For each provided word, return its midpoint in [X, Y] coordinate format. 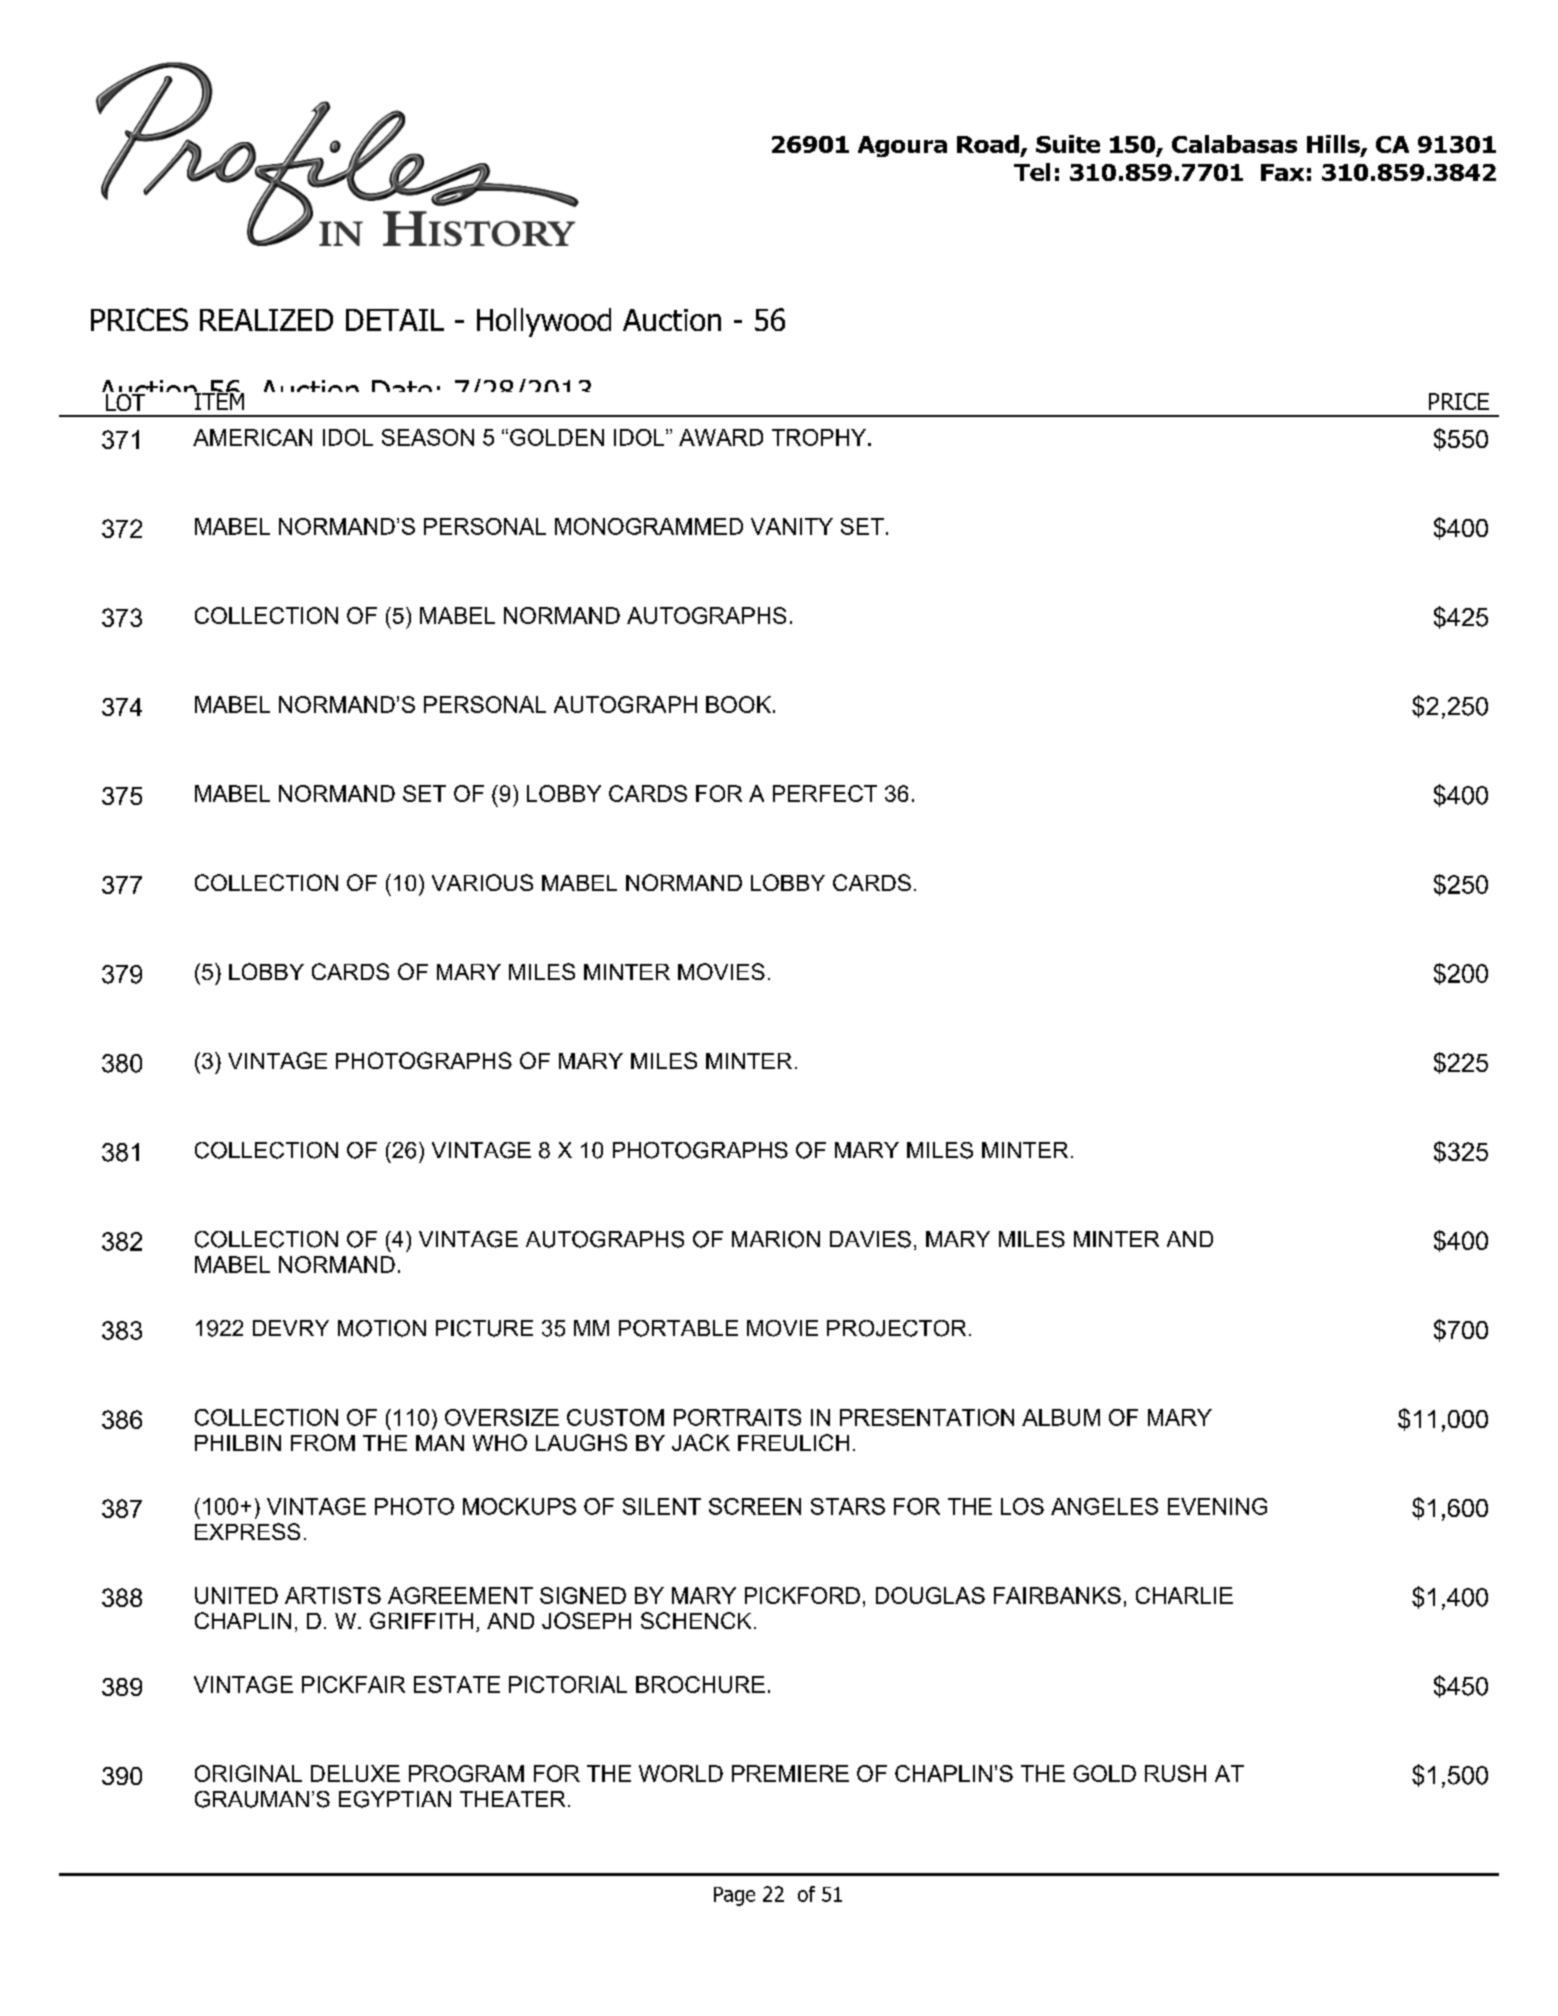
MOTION [382, 1328]
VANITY [792, 526]
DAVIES [870, 1239]
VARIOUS [482, 882]
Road [988, 144]
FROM [323, 1442]
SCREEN [755, 1506]
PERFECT [825, 793]
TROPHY [820, 437]
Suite [1068, 144]
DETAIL [395, 320]
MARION [776, 1239]
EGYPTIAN [395, 1799]
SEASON [428, 437]
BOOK [738, 704]
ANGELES [1104, 1506]
